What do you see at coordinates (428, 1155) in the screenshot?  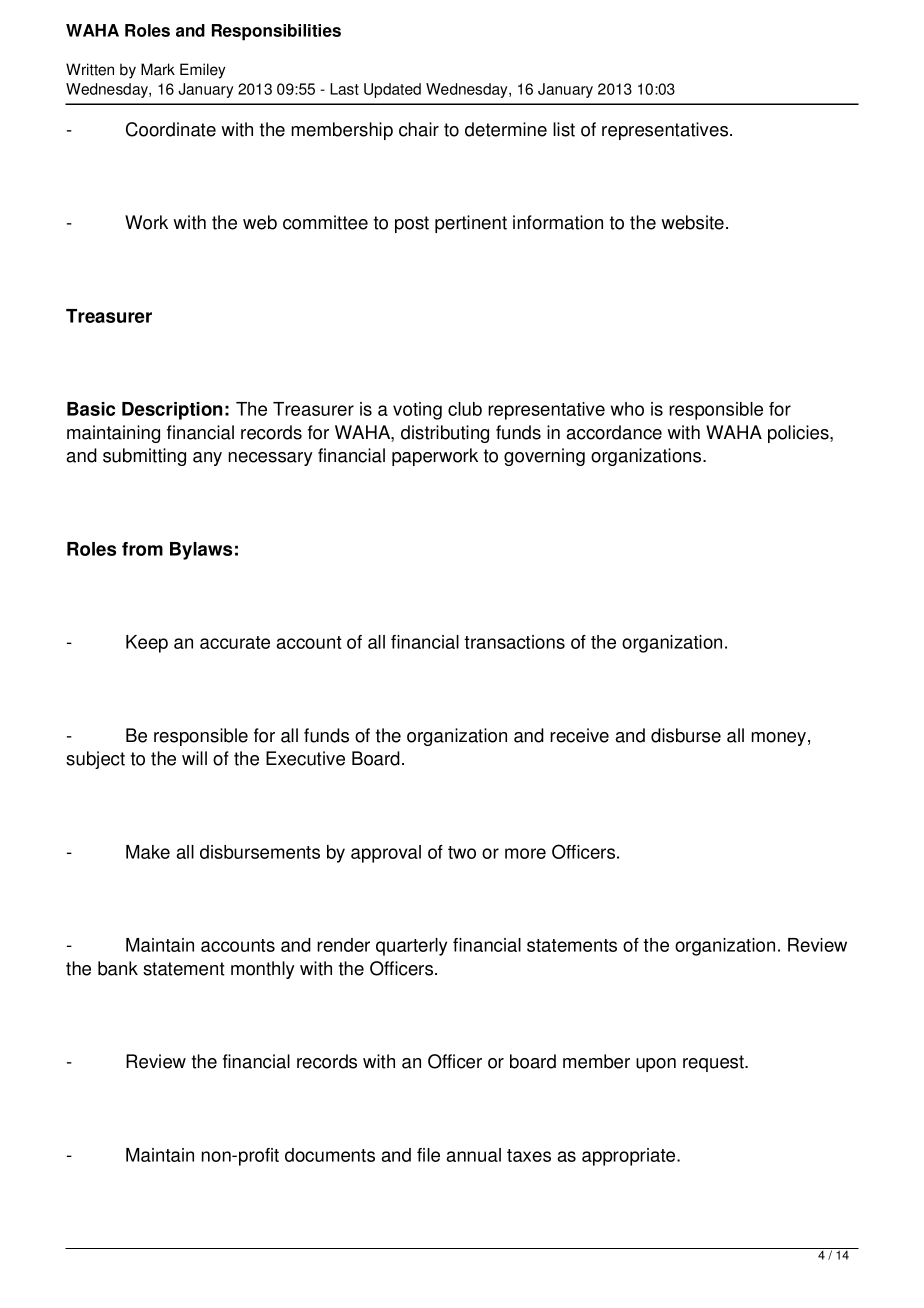 I see `file` at bounding box center [428, 1155].
